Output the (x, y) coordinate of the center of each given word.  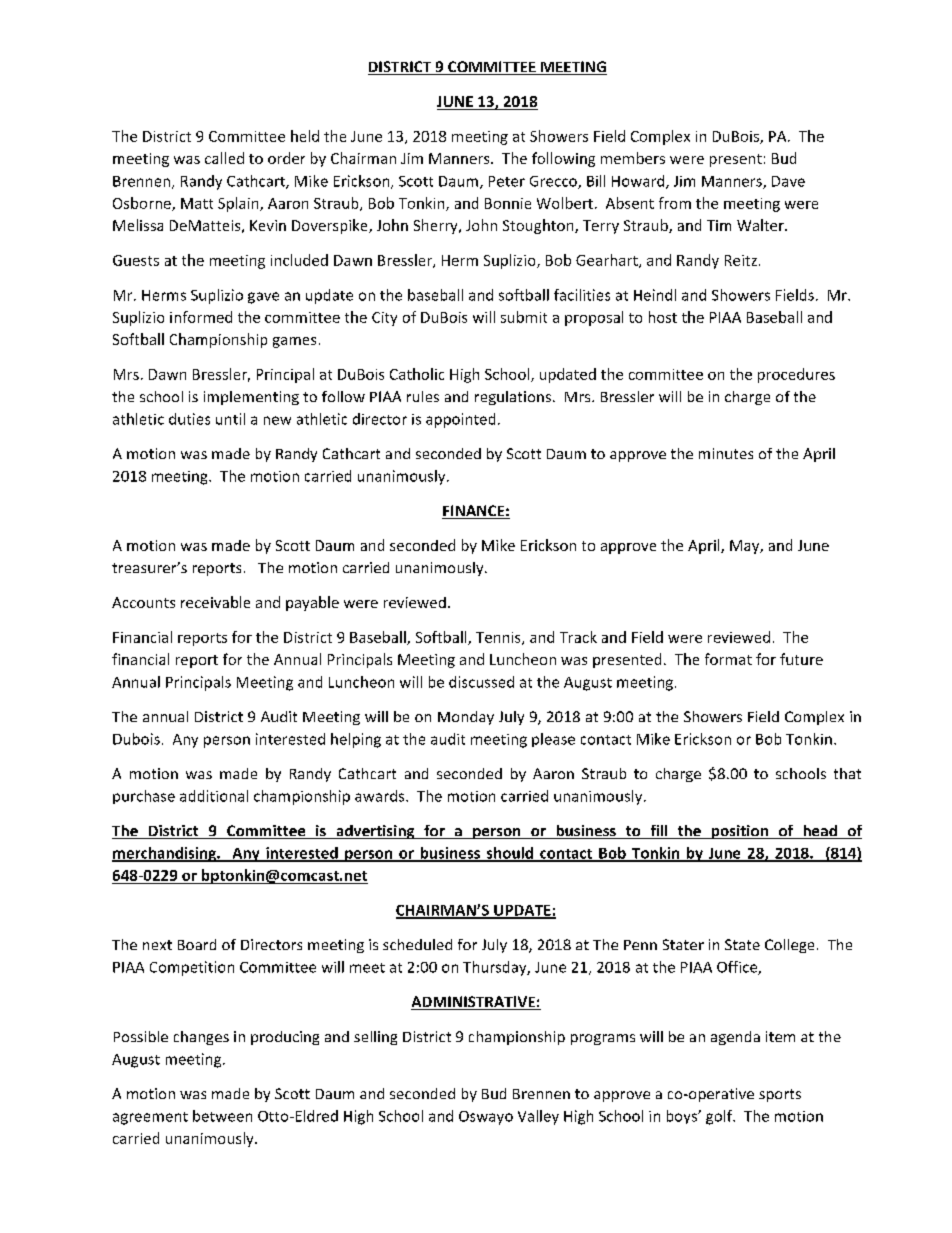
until (230, 419)
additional (214, 796)
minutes (726, 453)
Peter (507, 181)
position (739, 832)
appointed (460, 420)
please (553, 740)
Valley (538, 1117)
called (224, 158)
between (222, 1116)
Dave (788, 181)
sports (780, 1095)
